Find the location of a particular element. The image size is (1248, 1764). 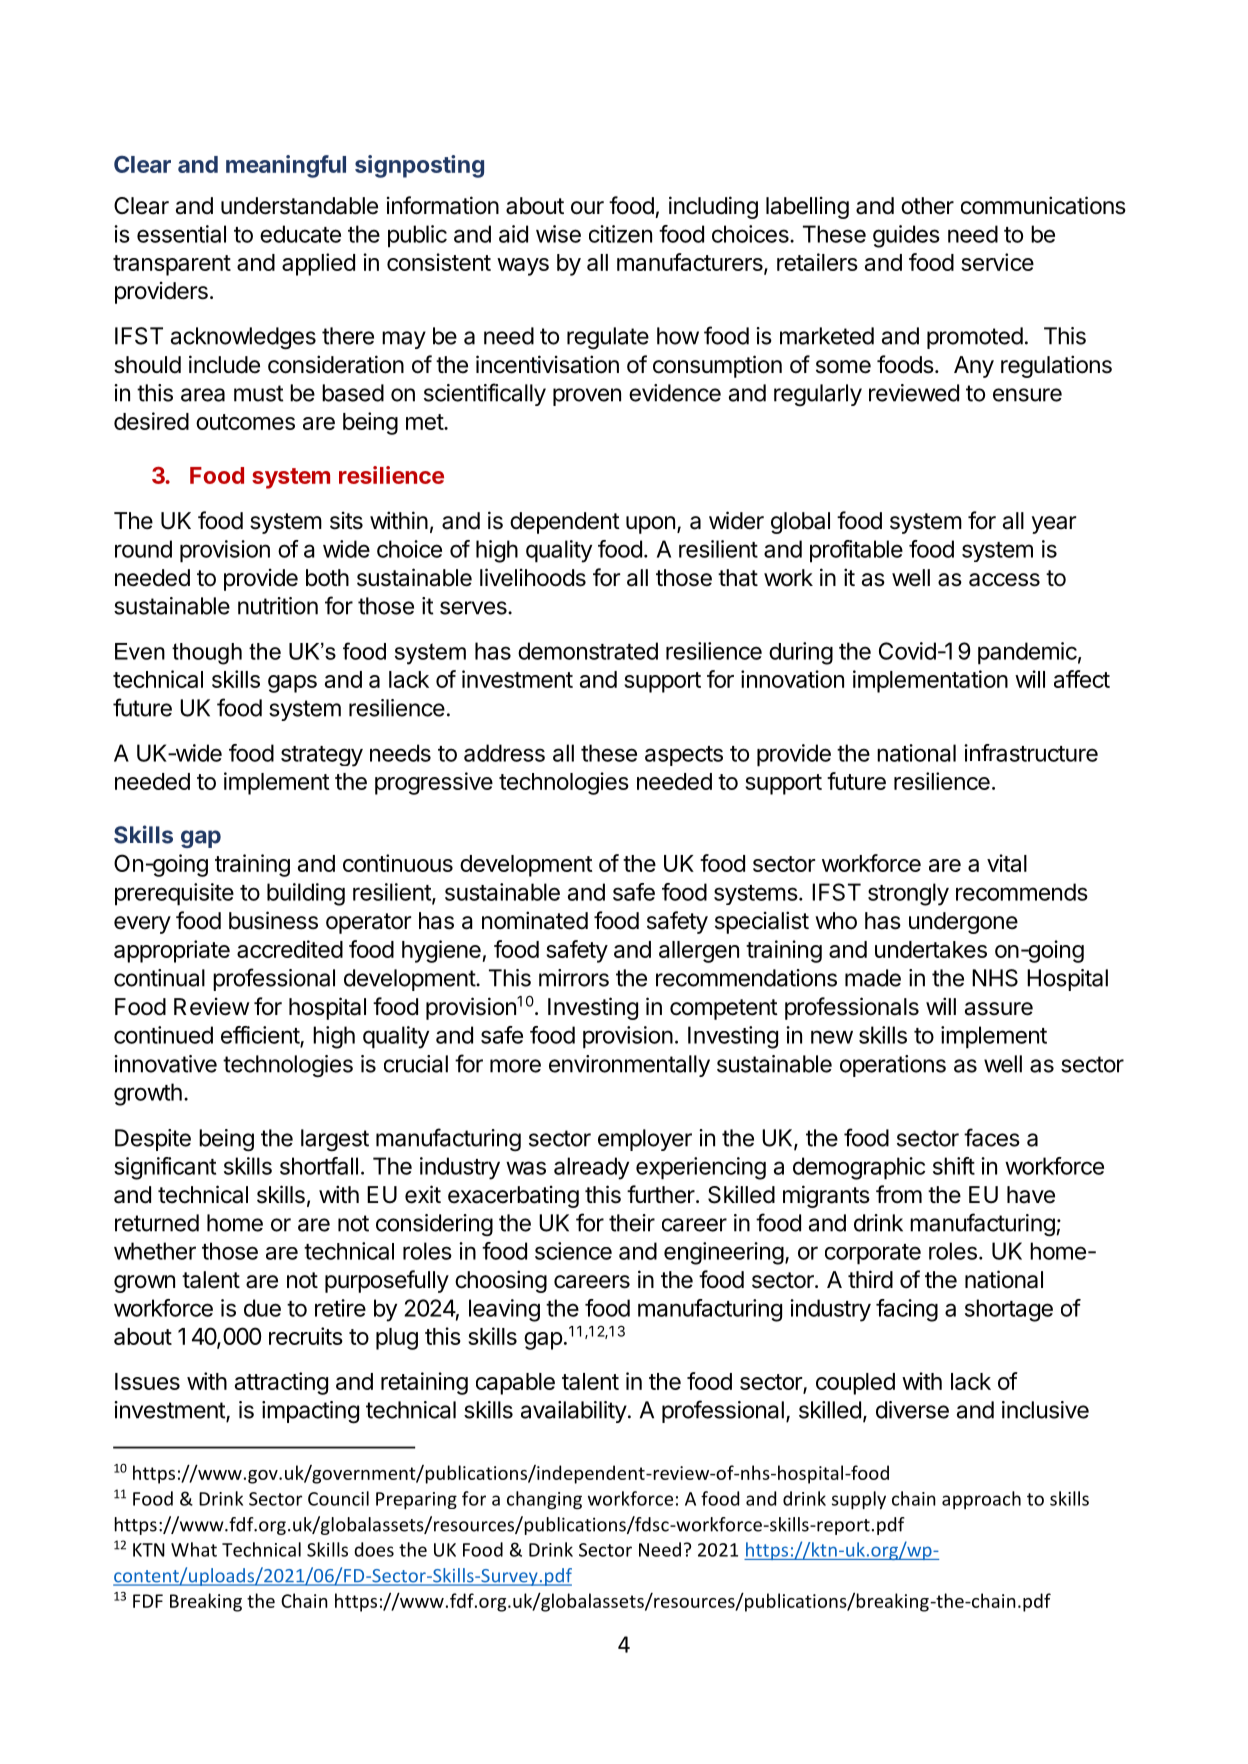

understandable is located at coordinates (299, 206).
